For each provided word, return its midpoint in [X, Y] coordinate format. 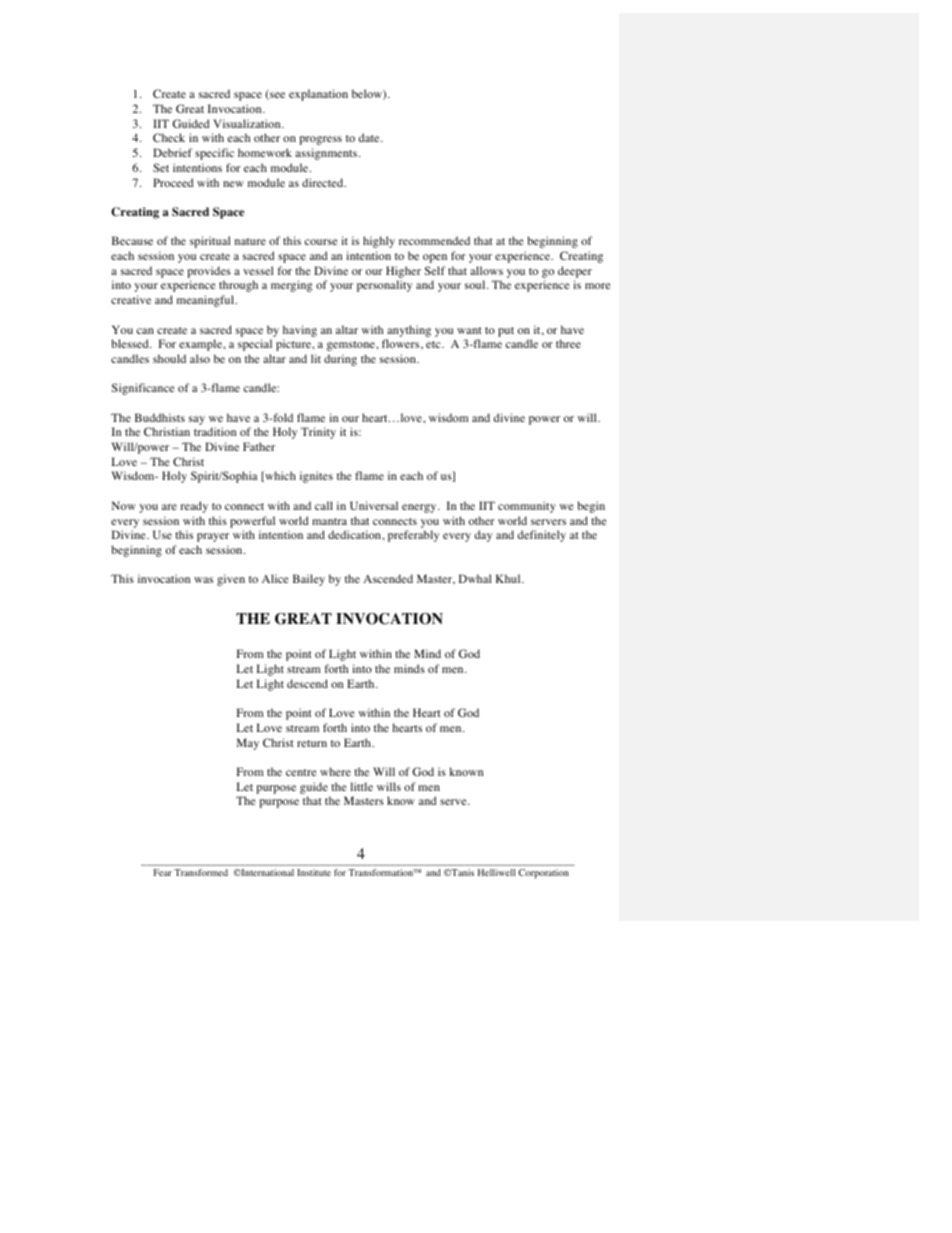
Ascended [388, 578]
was [203, 580]
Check [169, 138]
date [370, 137]
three [568, 343]
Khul [509, 578]
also [200, 358]
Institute [314, 872]
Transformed [201, 872]
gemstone [352, 346]
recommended [434, 240]
